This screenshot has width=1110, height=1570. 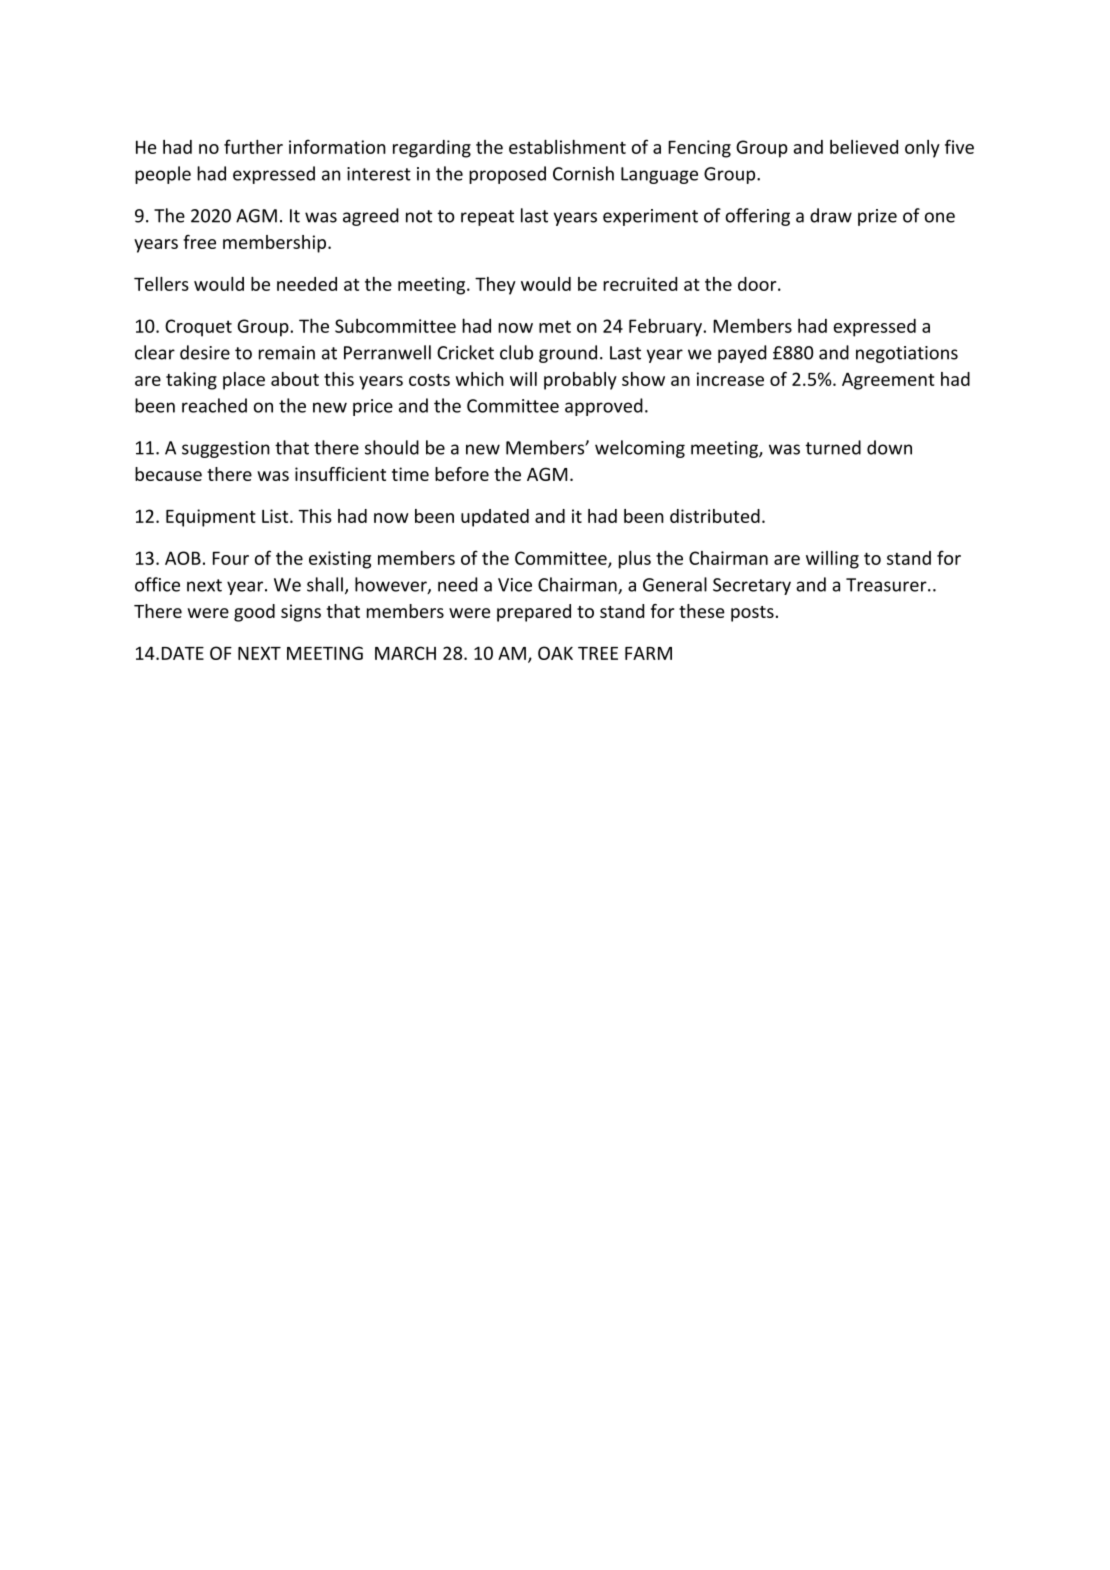 What do you see at coordinates (635, 560) in the screenshot?
I see `plus` at bounding box center [635, 560].
